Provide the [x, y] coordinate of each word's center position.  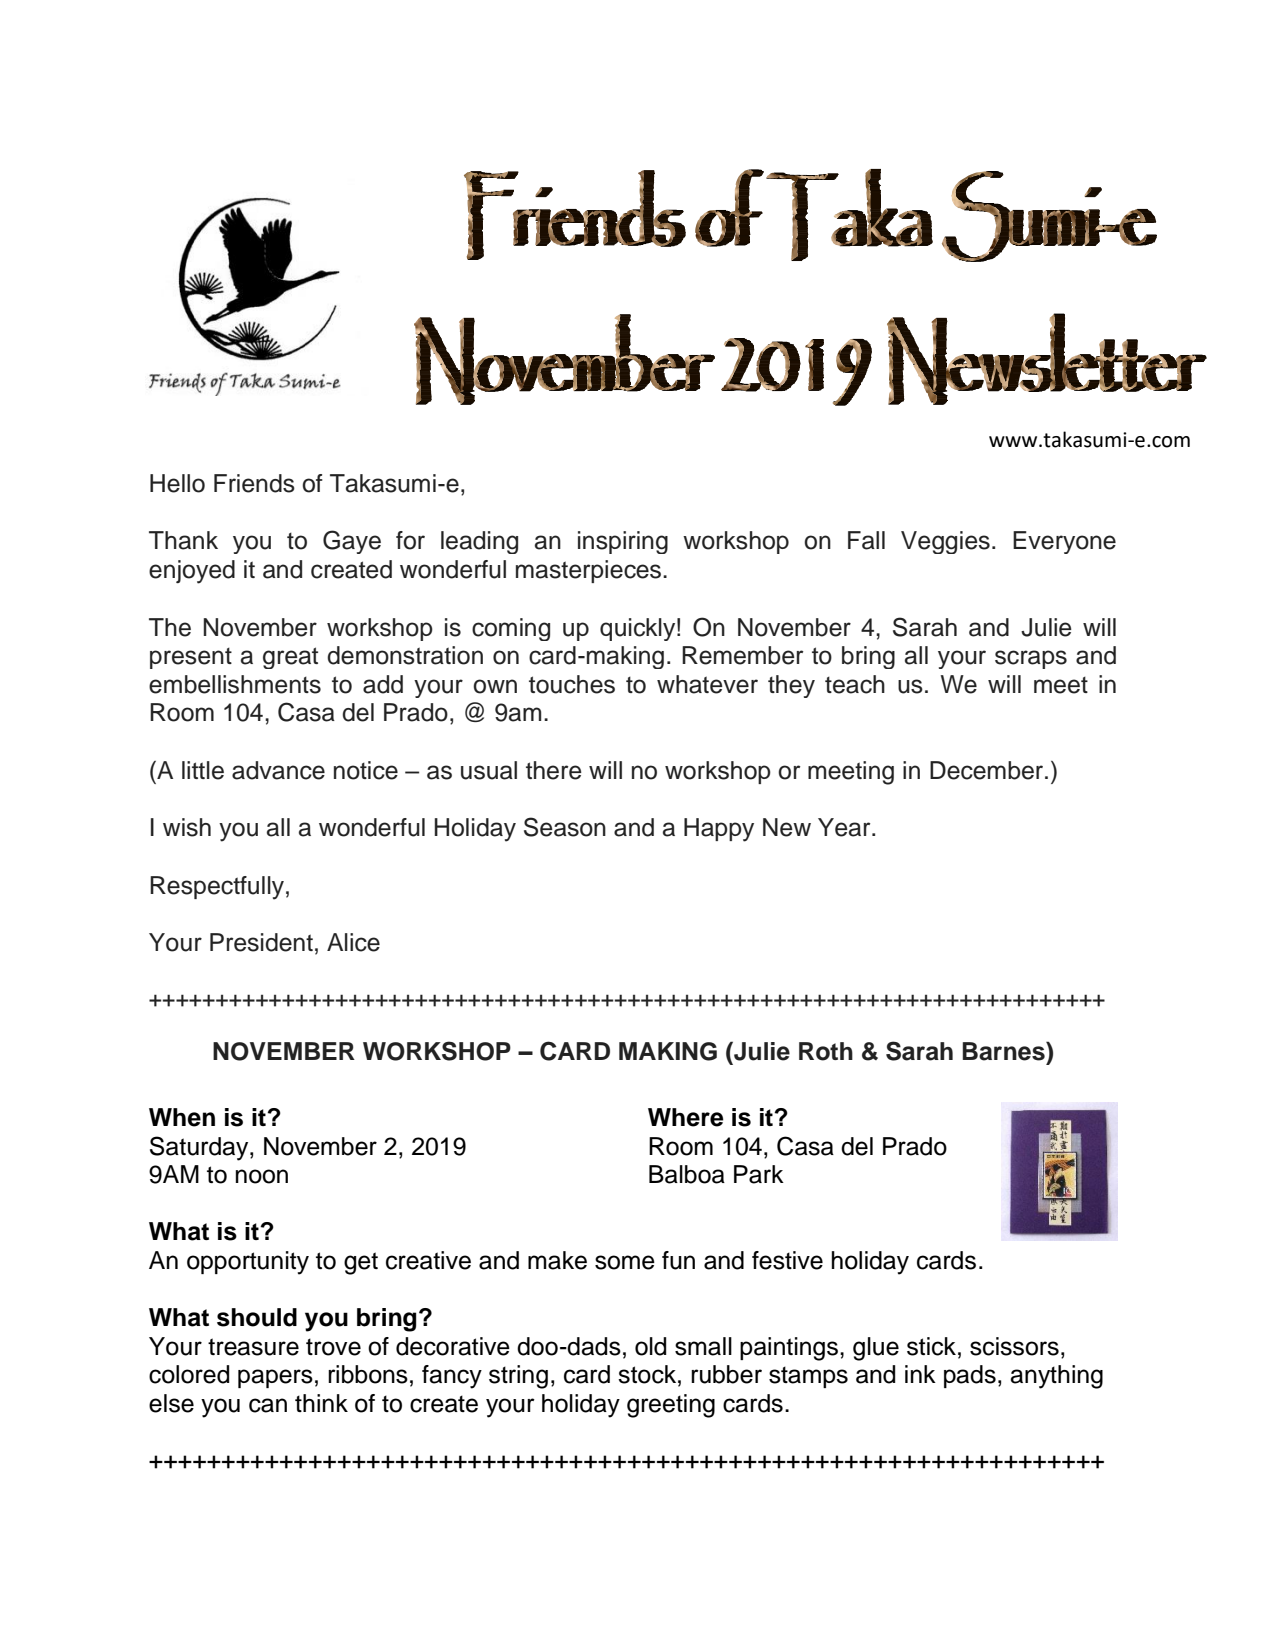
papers [275, 1378]
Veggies [945, 542]
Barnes [1004, 1051]
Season [565, 827]
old [650, 1346]
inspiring [623, 542]
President [261, 942]
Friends [254, 483]
